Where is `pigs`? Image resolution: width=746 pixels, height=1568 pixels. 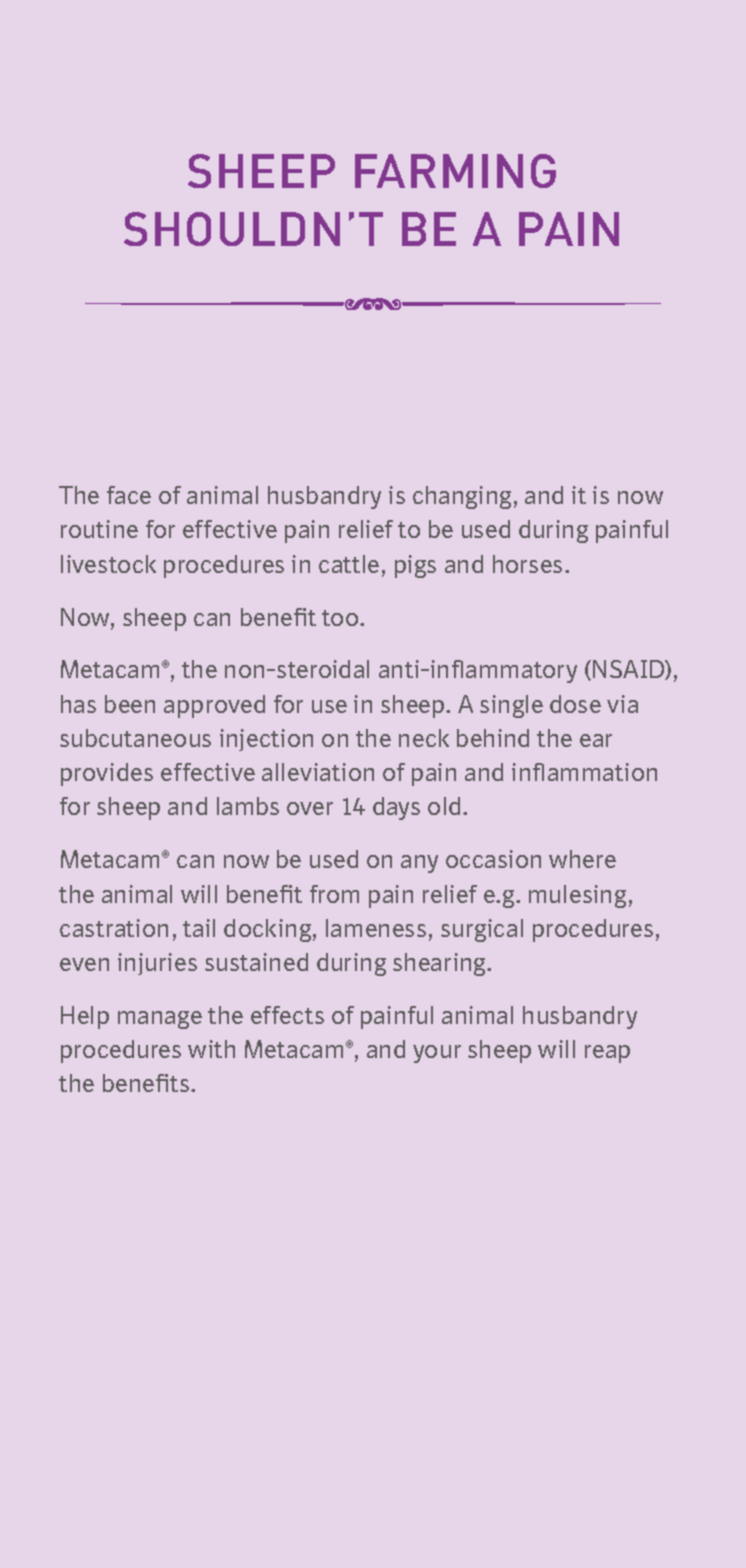 pigs is located at coordinates (415, 566).
